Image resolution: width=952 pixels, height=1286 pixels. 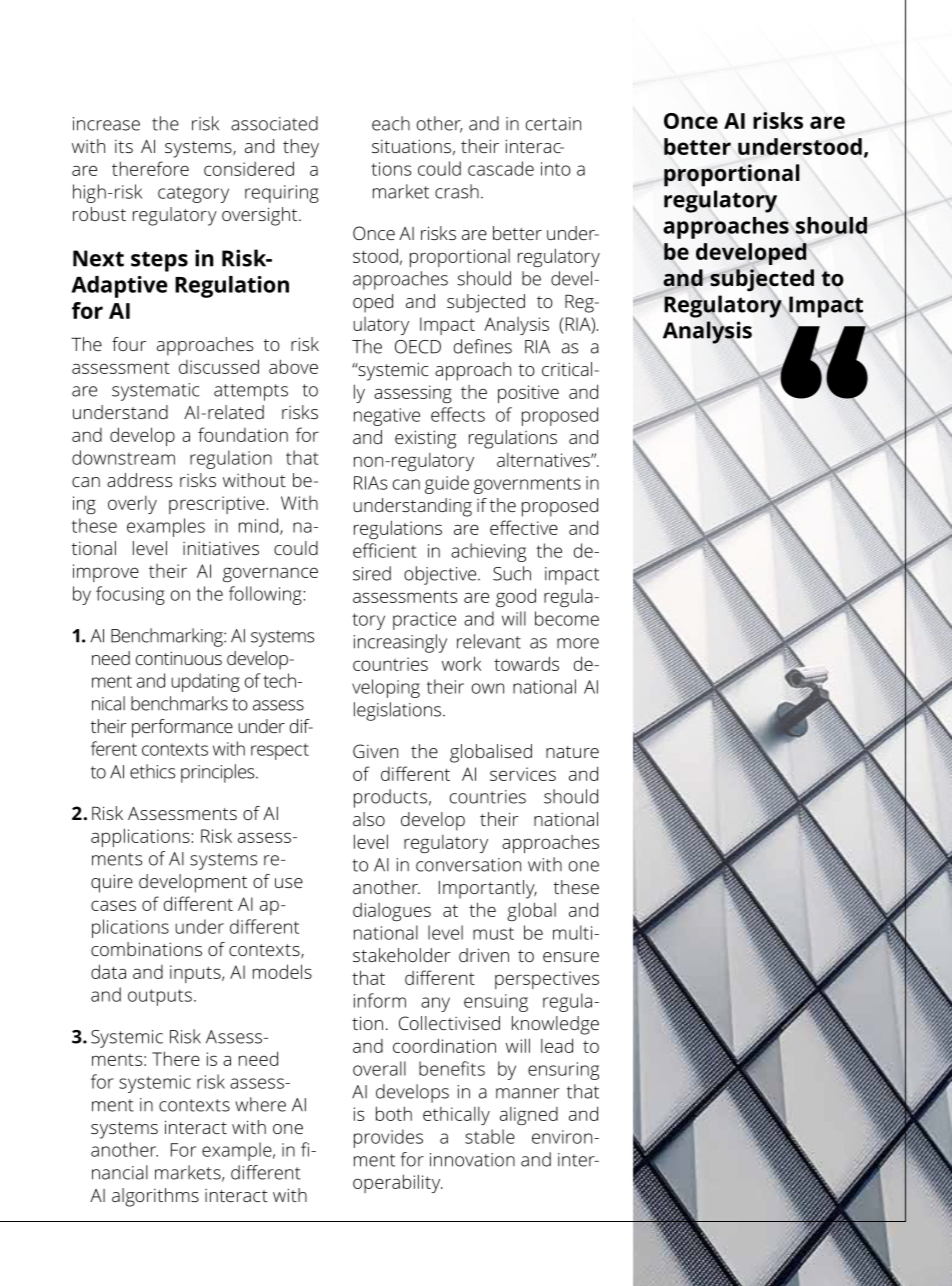 What do you see at coordinates (179, 658) in the screenshot?
I see `continuous` at bounding box center [179, 658].
